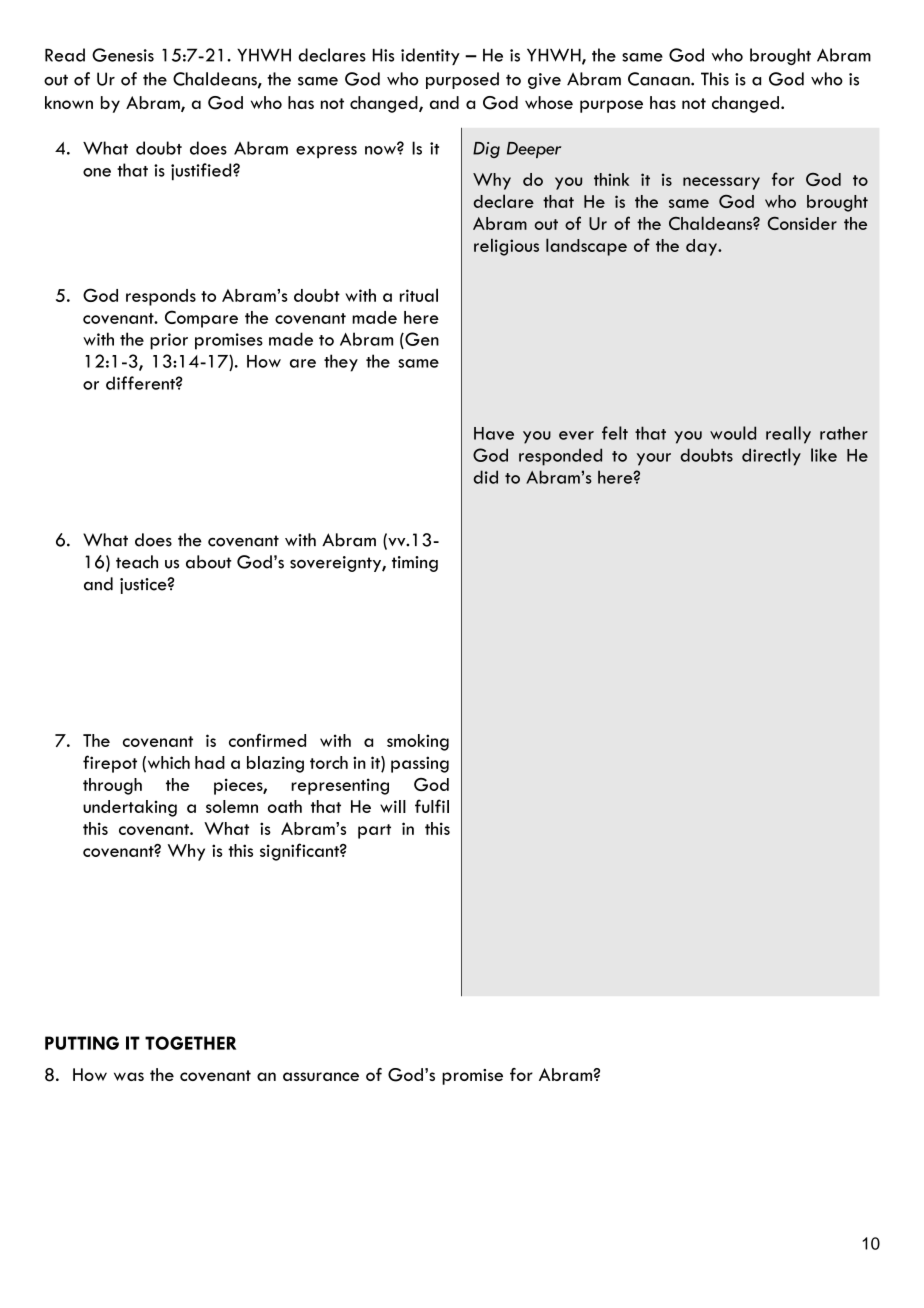  What do you see at coordinates (418, 742) in the screenshot?
I see `smoking` at bounding box center [418, 742].
